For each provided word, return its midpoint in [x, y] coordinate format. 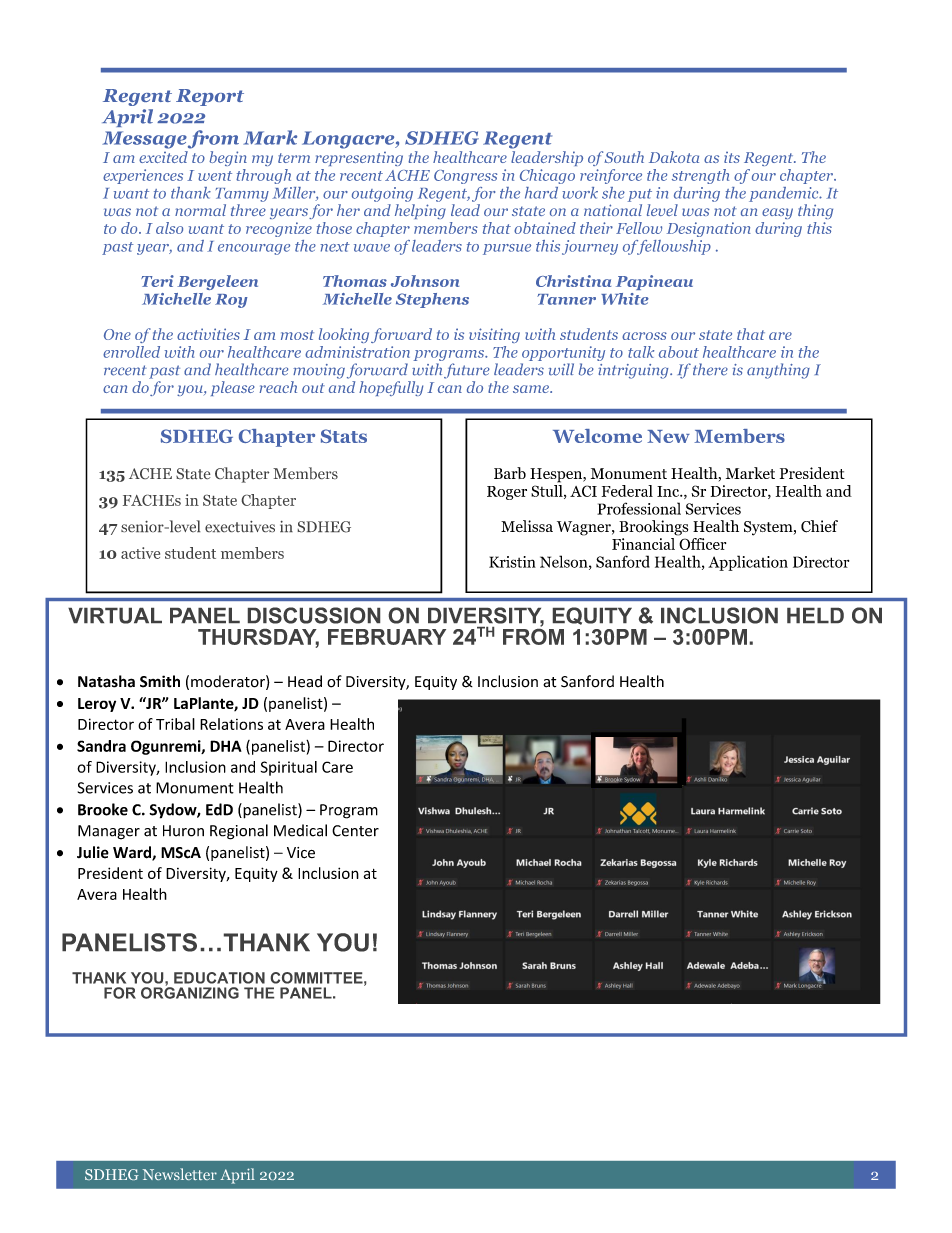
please [233, 388]
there [710, 369]
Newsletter [180, 1174]
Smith [160, 681]
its [732, 157]
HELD [815, 615]
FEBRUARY [387, 637]
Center [355, 831]
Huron [183, 831]
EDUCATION [219, 978]
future [467, 371]
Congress [465, 177]
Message [144, 140]
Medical [300, 830]
